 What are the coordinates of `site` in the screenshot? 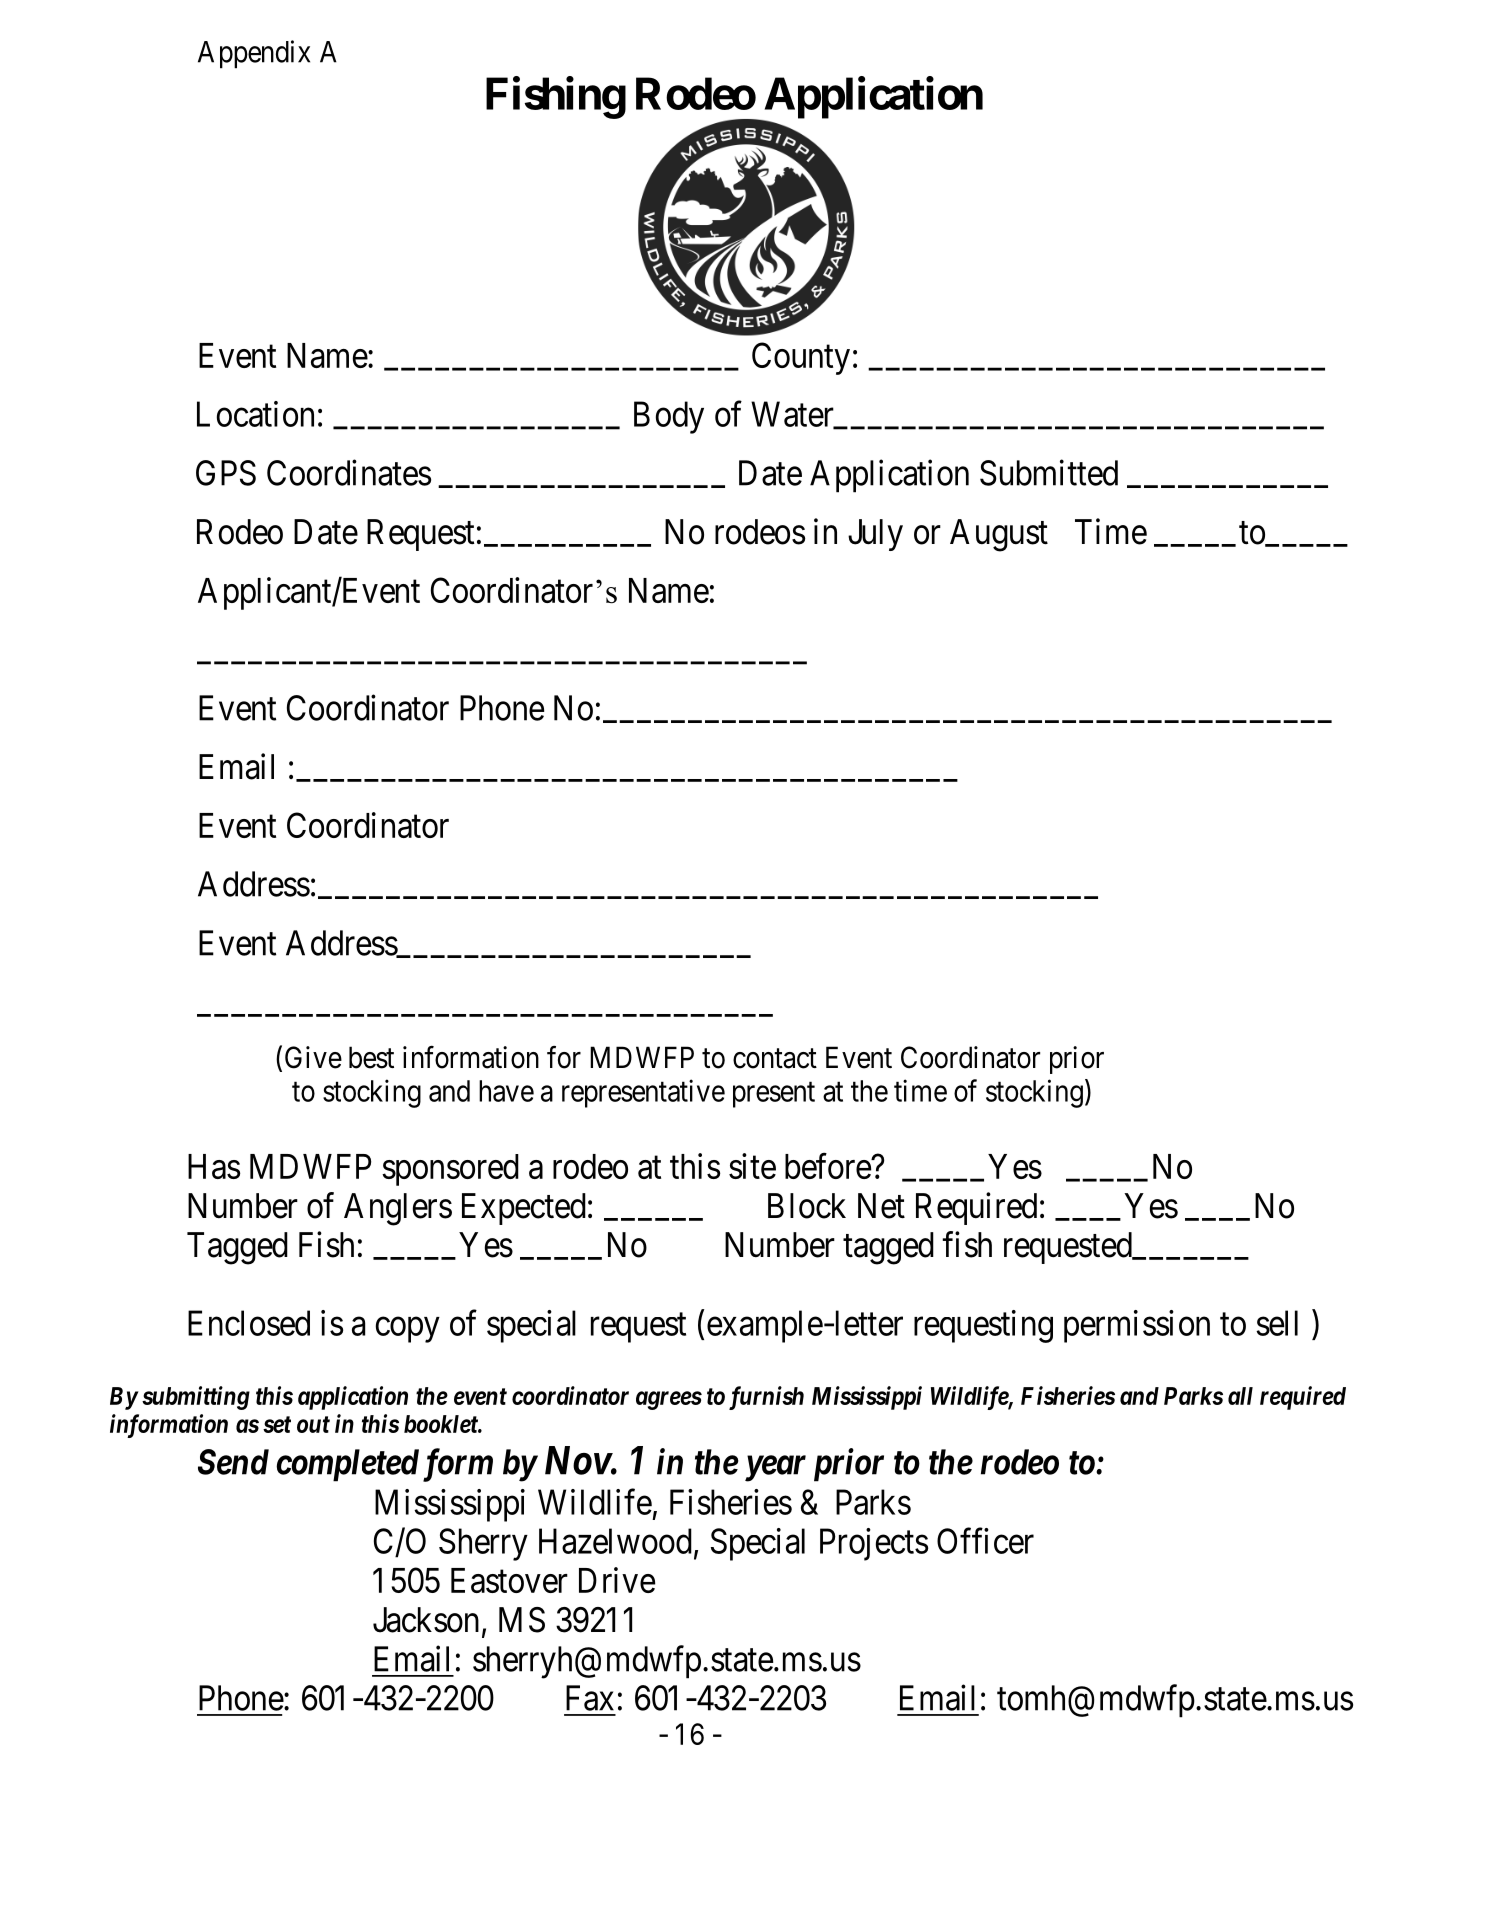 It's located at (752, 1166).
